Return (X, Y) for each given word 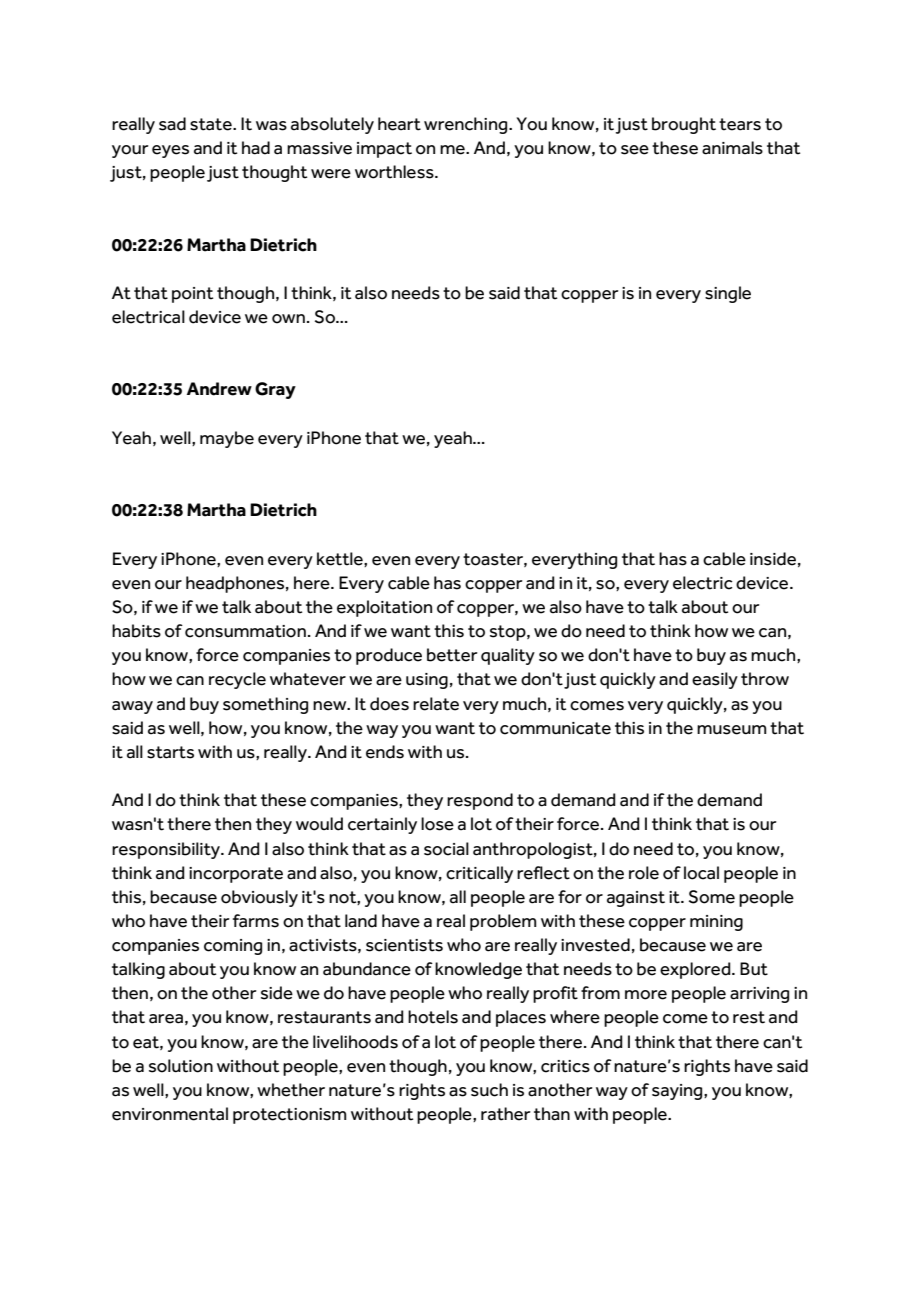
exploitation (384, 608)
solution (181, 1066)
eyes (170, 151)
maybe (227, 439)
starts (170, 752)
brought (684, 125)
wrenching (467, 125)
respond (480, 801)
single (728, 294)
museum (732, 730)
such (489, 1090)
